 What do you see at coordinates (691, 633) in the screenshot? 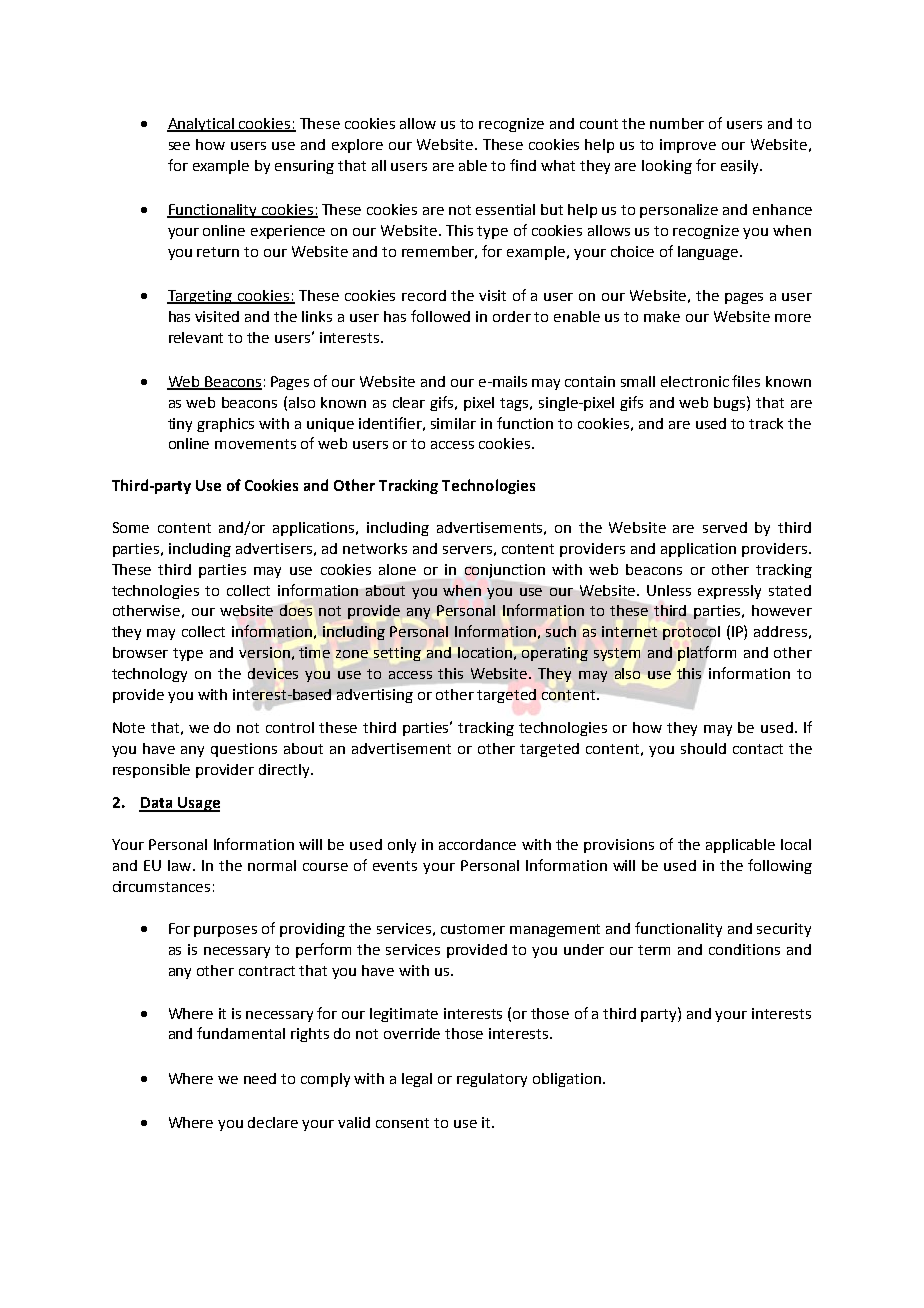
I see `protocol` at bounding box center [691, 633].
